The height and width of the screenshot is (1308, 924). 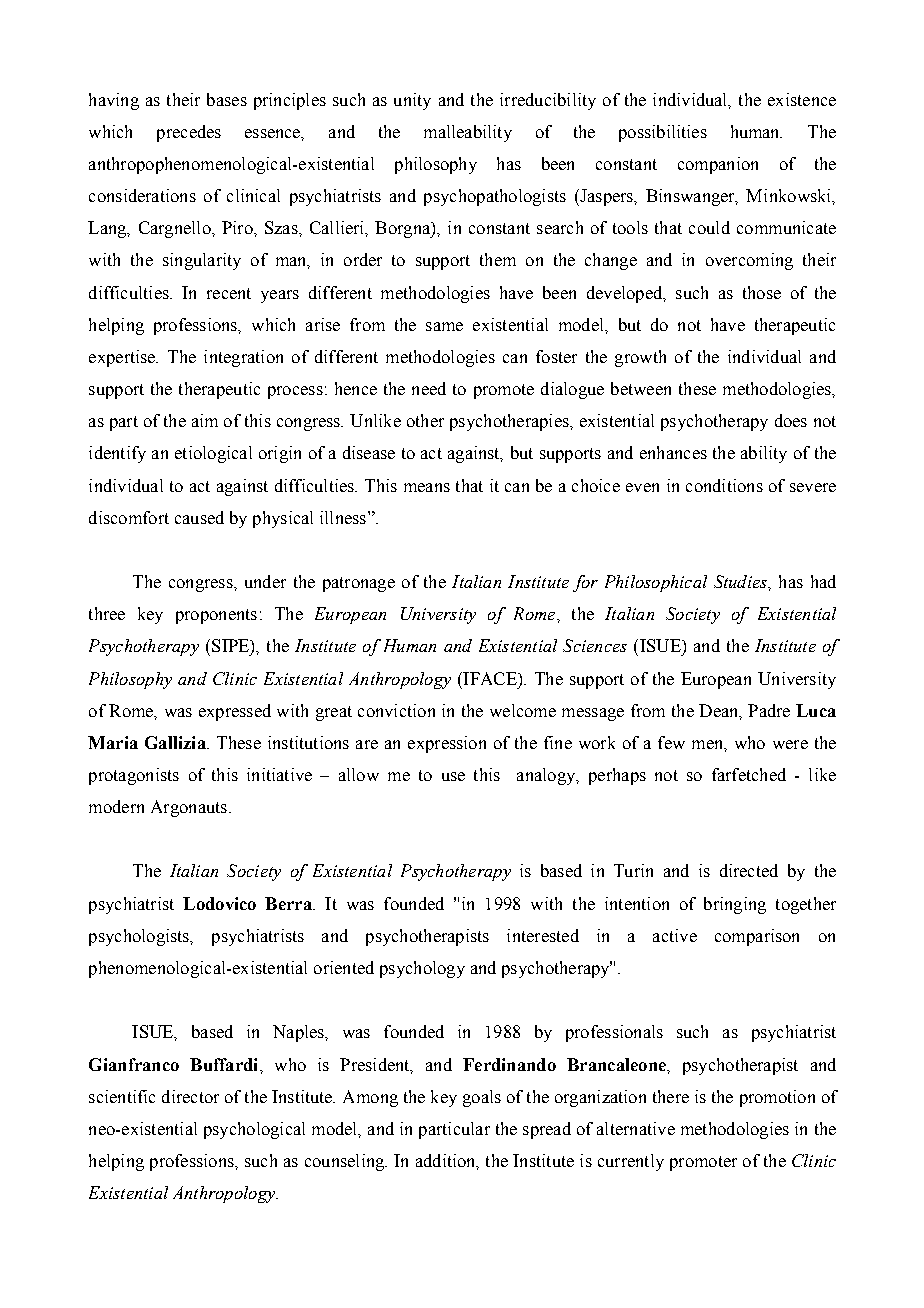 What do you see at coordinates (216, 616) in the screenshot?
I see `proponents` at bounding box center [216, 616].
